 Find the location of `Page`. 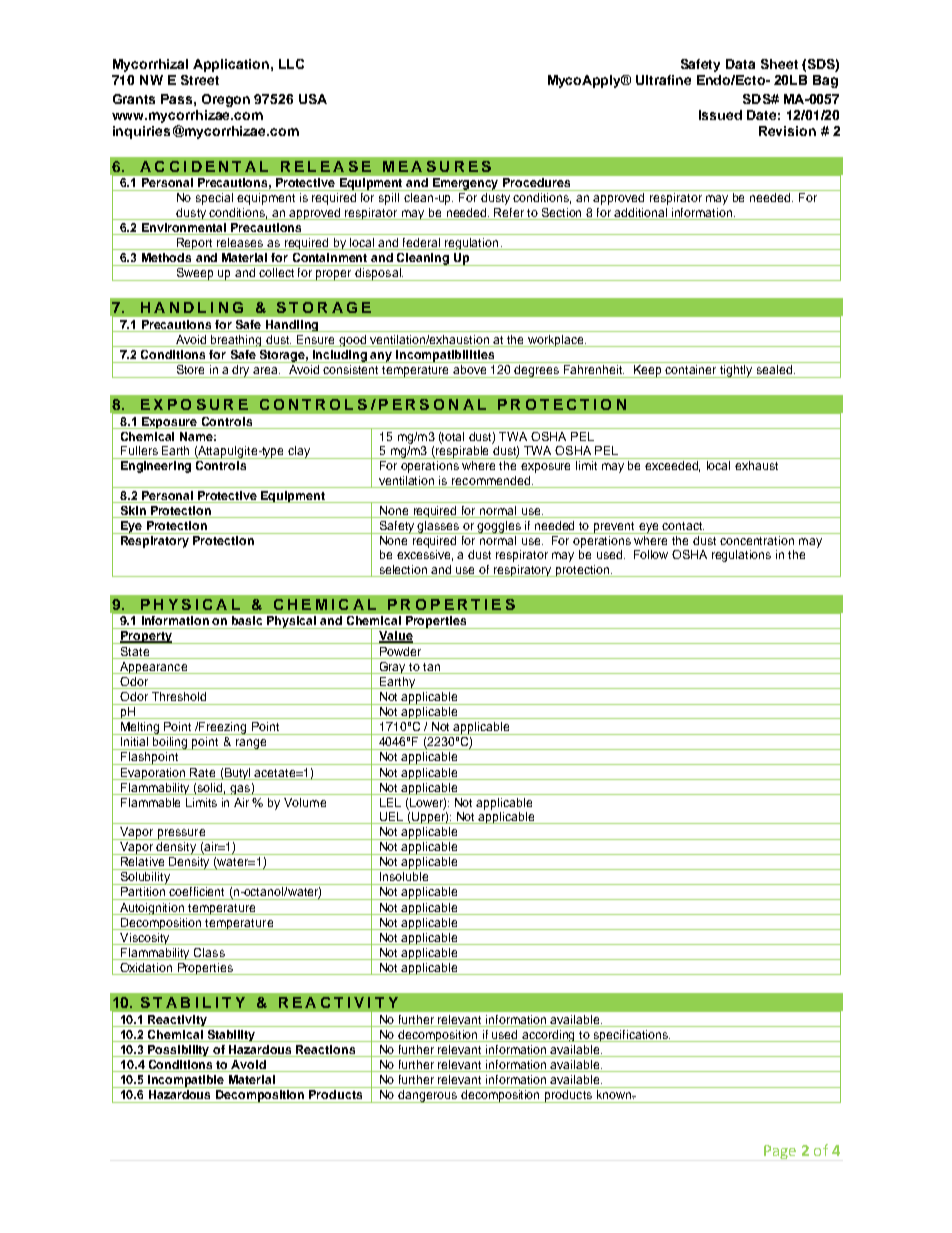

Page is located at coordinates (780, 1152).
